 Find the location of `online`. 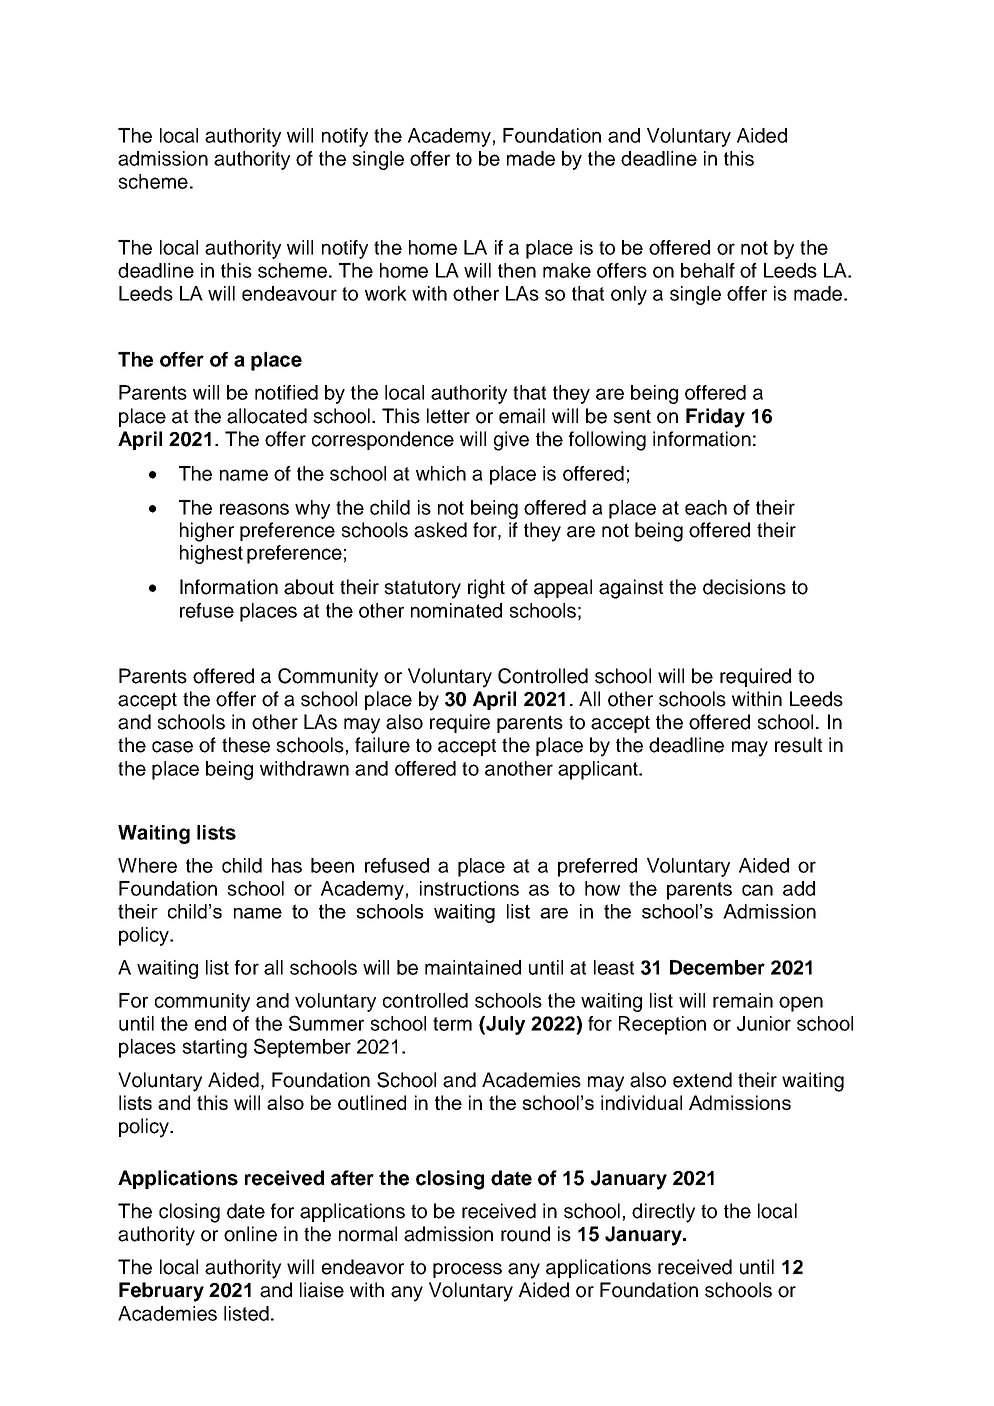

online is located at coordinates (250, 1234).
